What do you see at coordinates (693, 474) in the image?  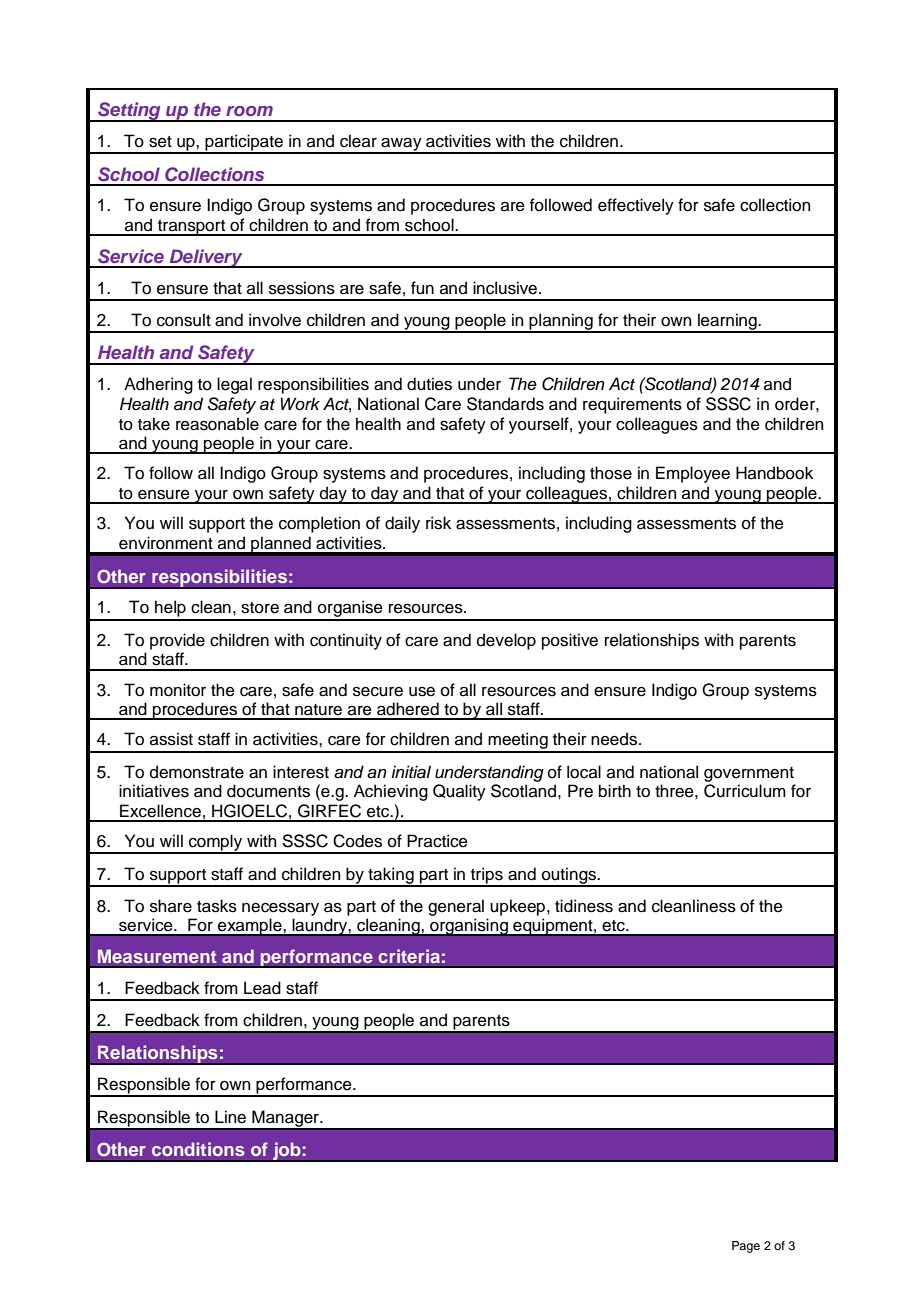 I see `Employee` at bounding box center [693, 474].
